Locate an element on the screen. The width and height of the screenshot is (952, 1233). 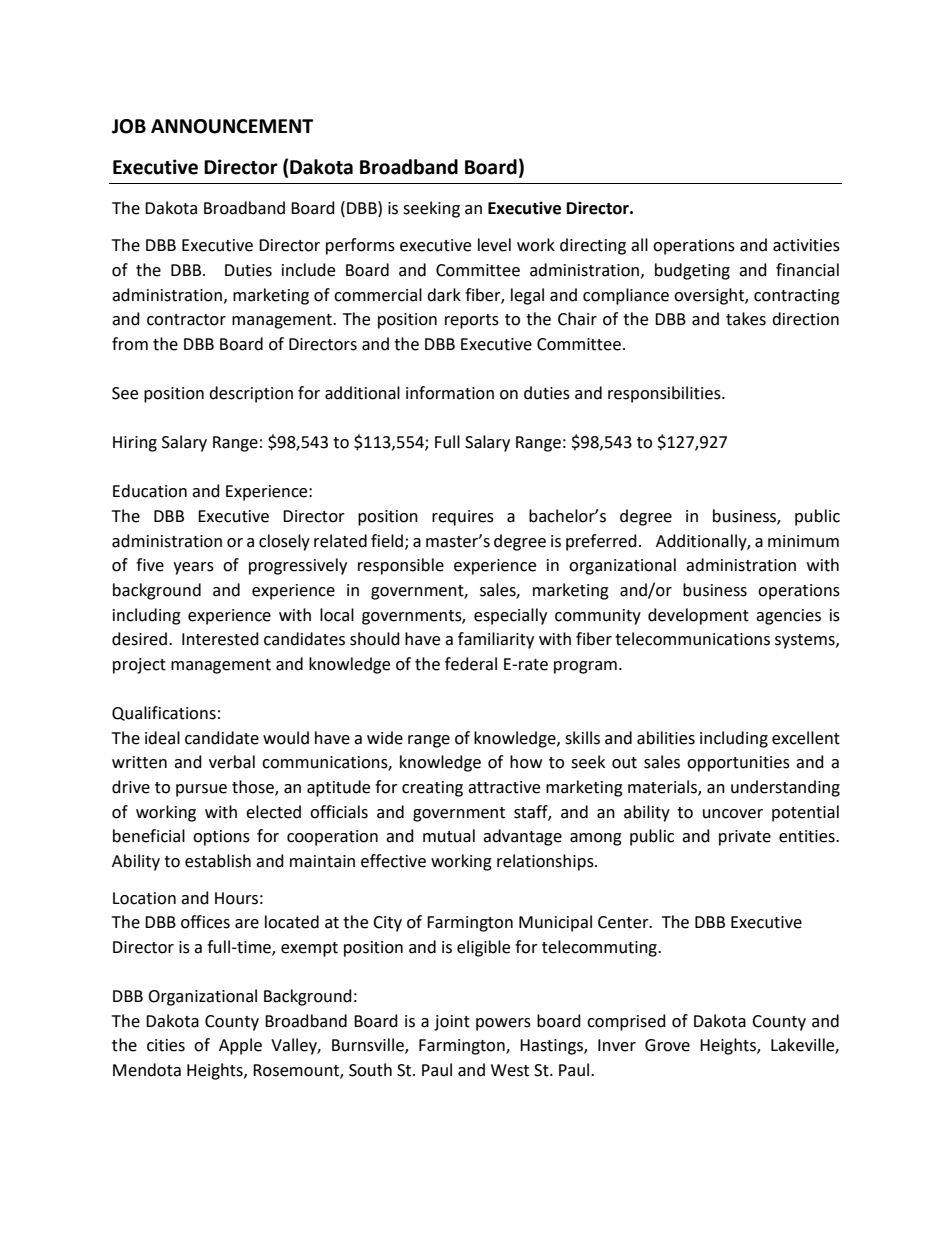
uncover is located at coordinates (733, 814).
